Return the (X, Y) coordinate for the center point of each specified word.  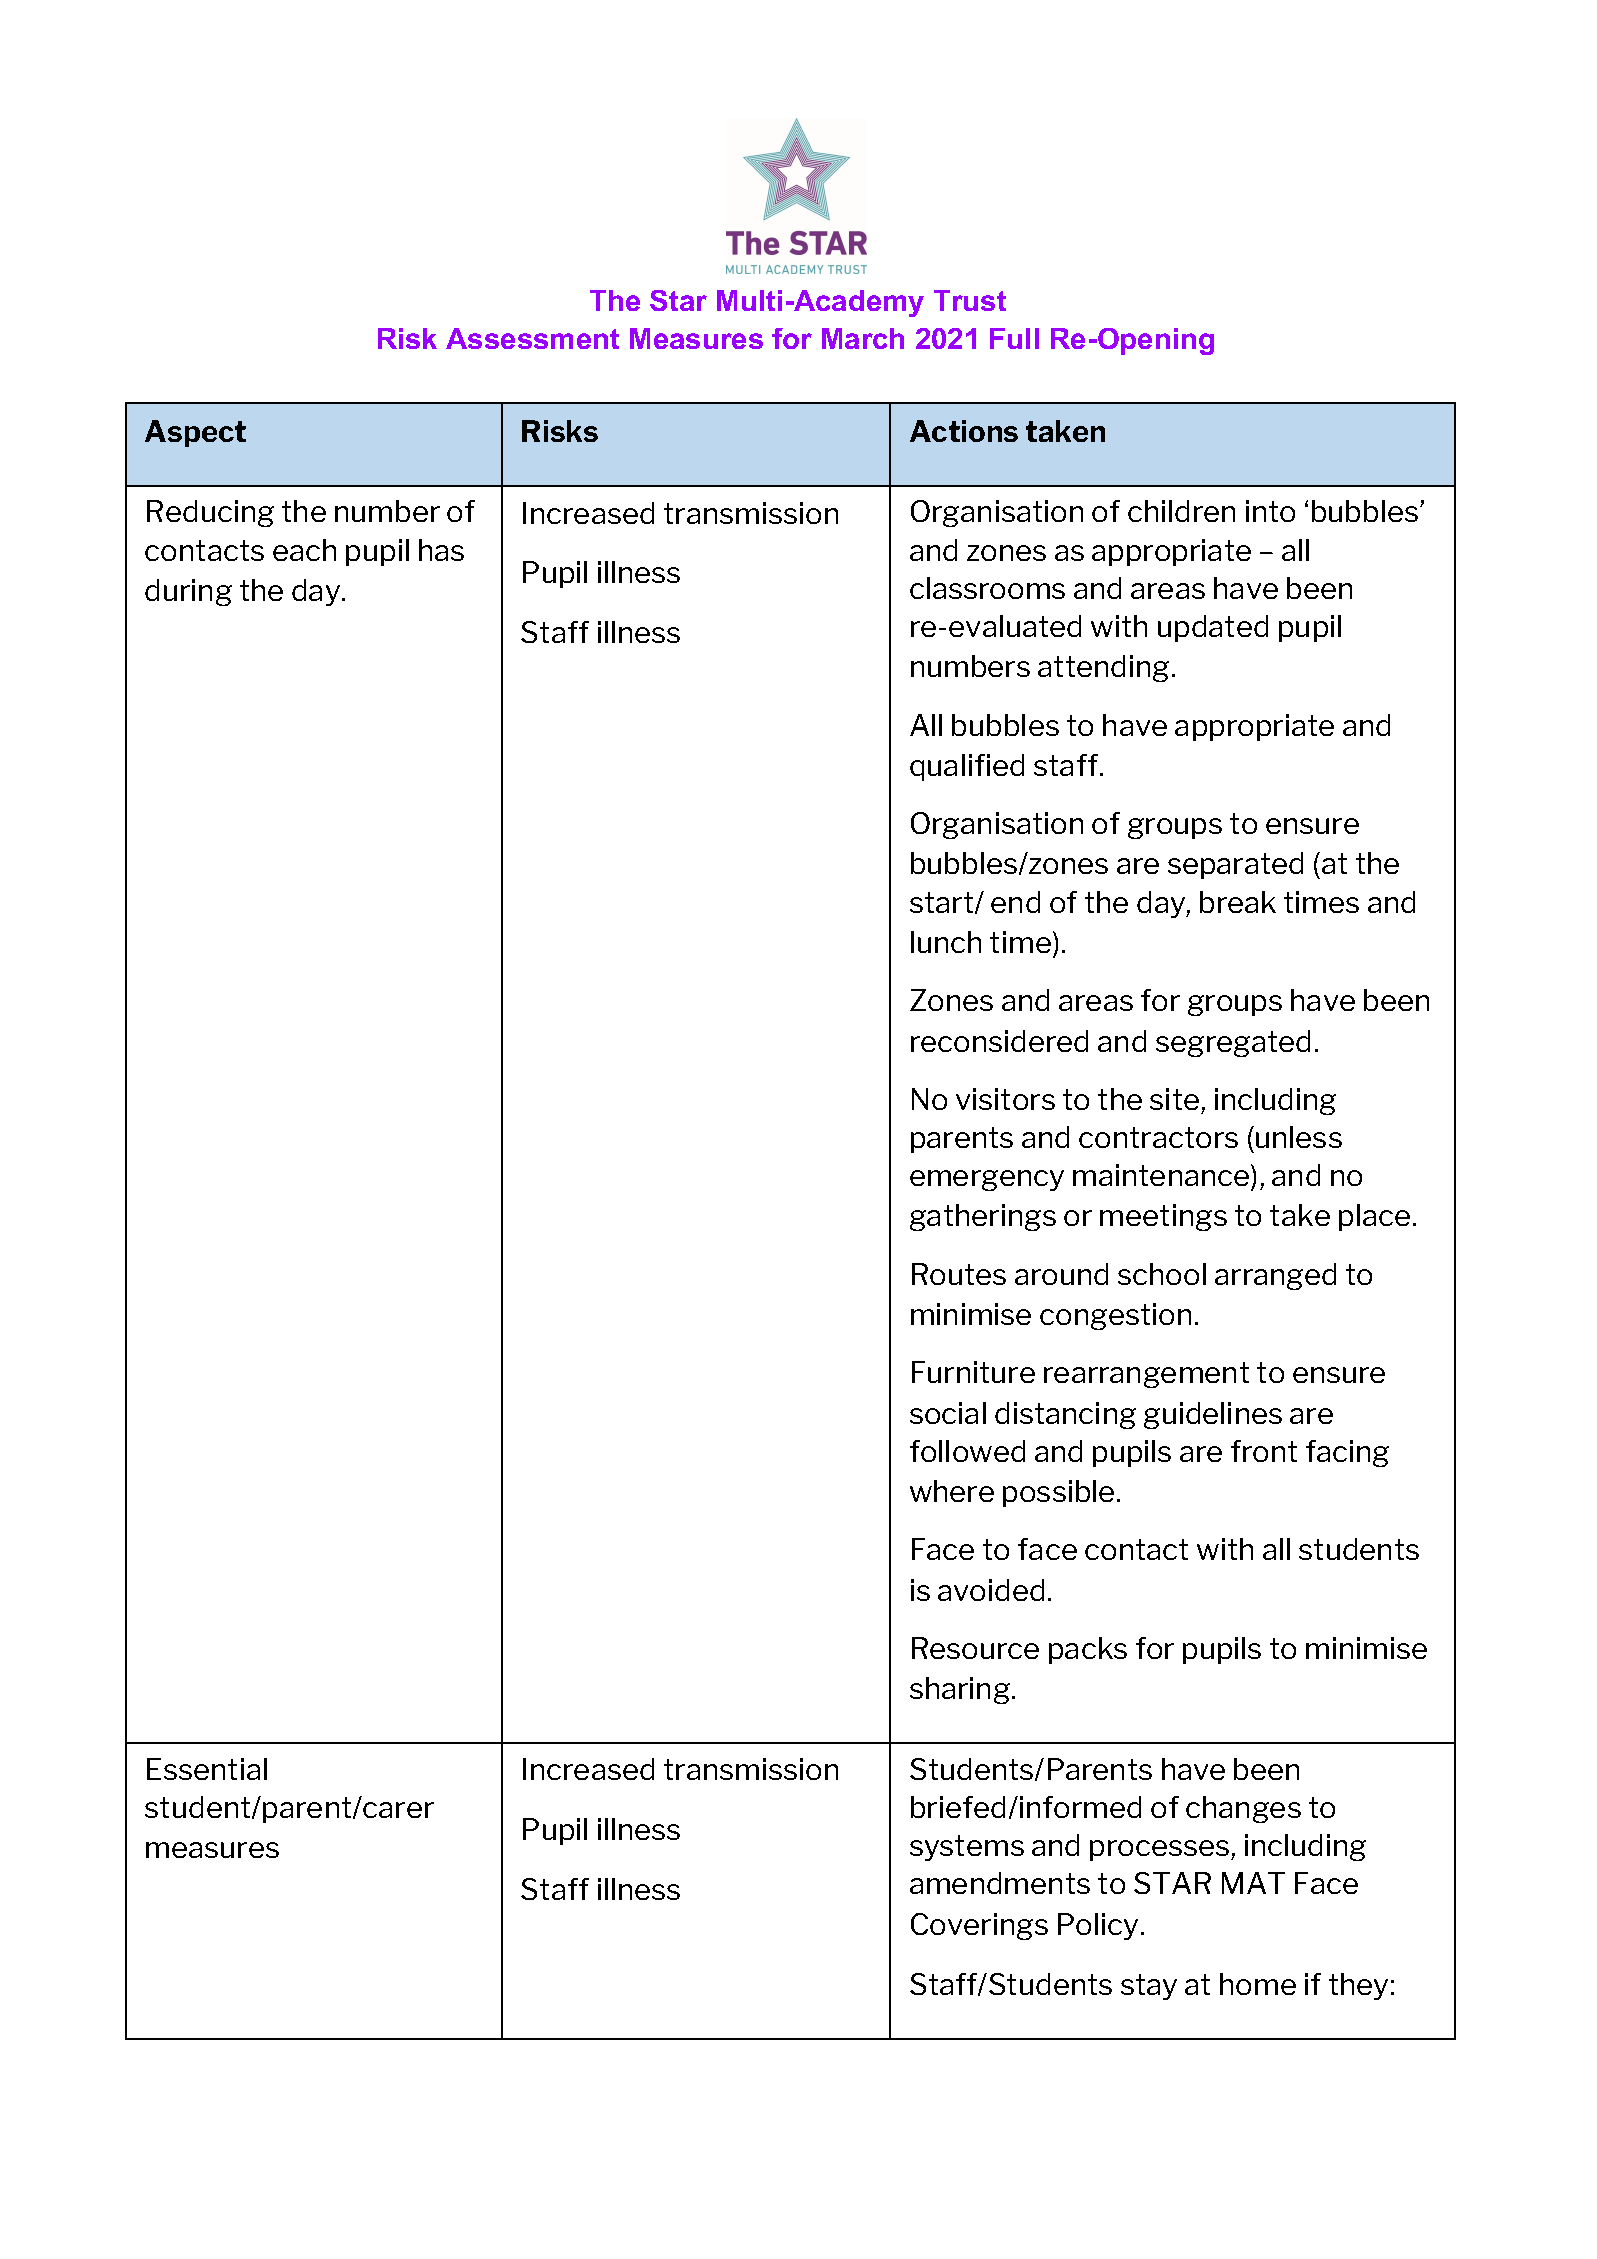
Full (1014, 338)
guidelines (1213, 1415)
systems (967, 1848)
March (863, 338)
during (188, 592)
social (948, 1413)
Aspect (195, 433)
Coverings (979, 1926)
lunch (946, 942)
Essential (207, 1769)
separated (1235, 865)
